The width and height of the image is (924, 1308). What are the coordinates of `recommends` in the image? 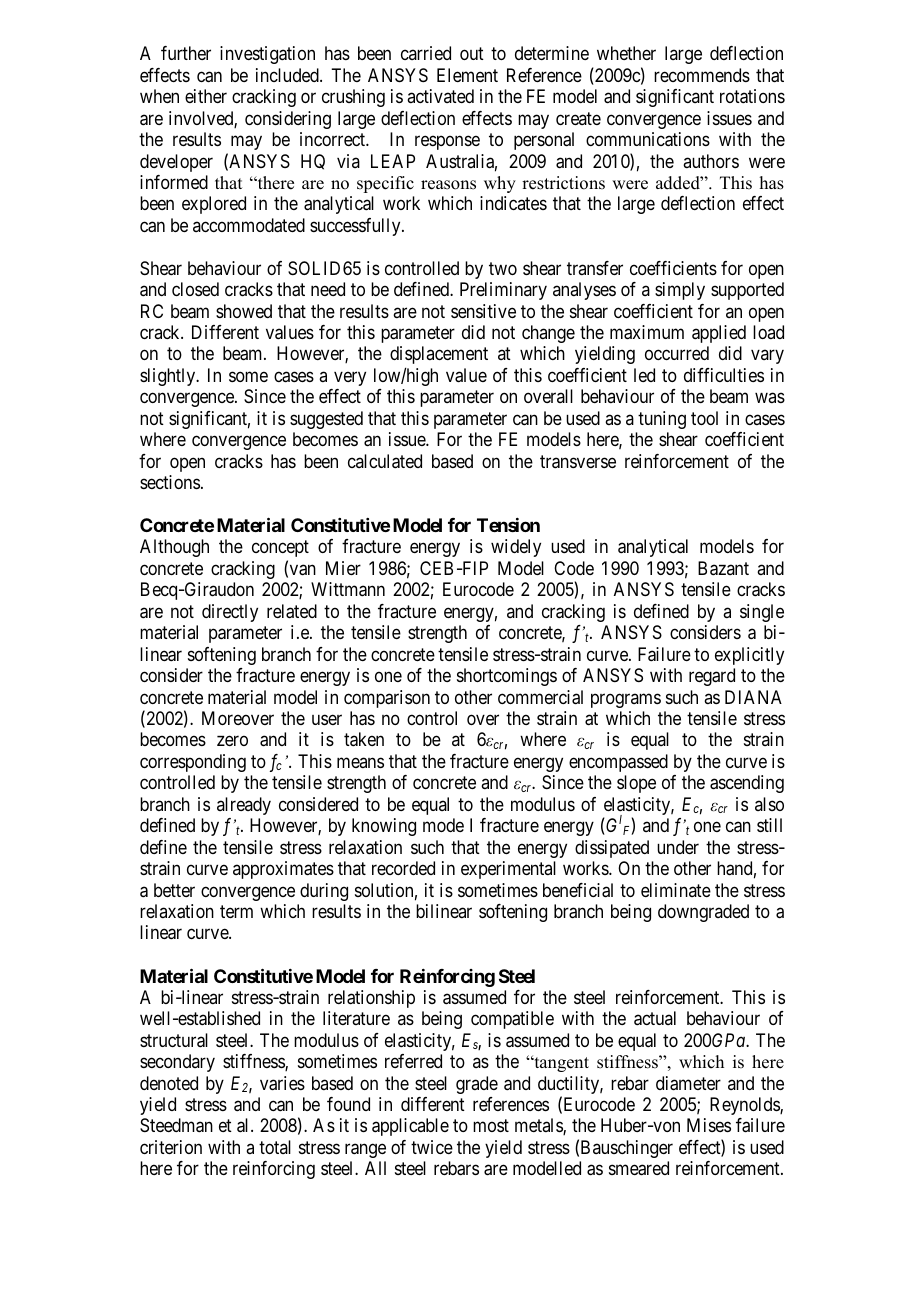 It's located at (702, 75).
